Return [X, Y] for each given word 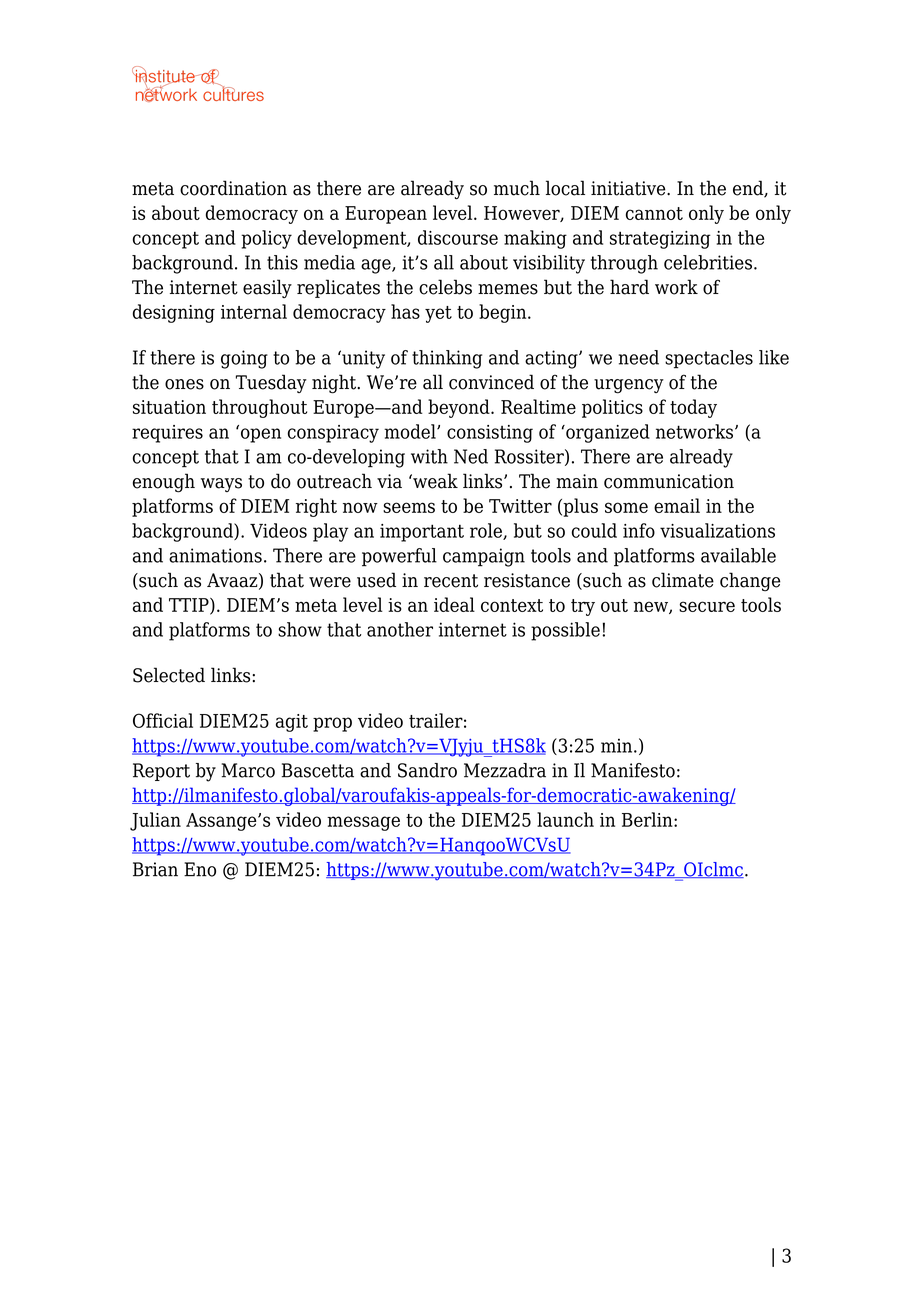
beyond [460, 408]
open [259, 434]
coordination [233, 188]
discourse [458, 237]
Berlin [648, 819]
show [300, 629]
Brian [155, 869]
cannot [654, 213]
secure [707, 606]
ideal [454, 604]
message [363, 823]
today [693, 408]
